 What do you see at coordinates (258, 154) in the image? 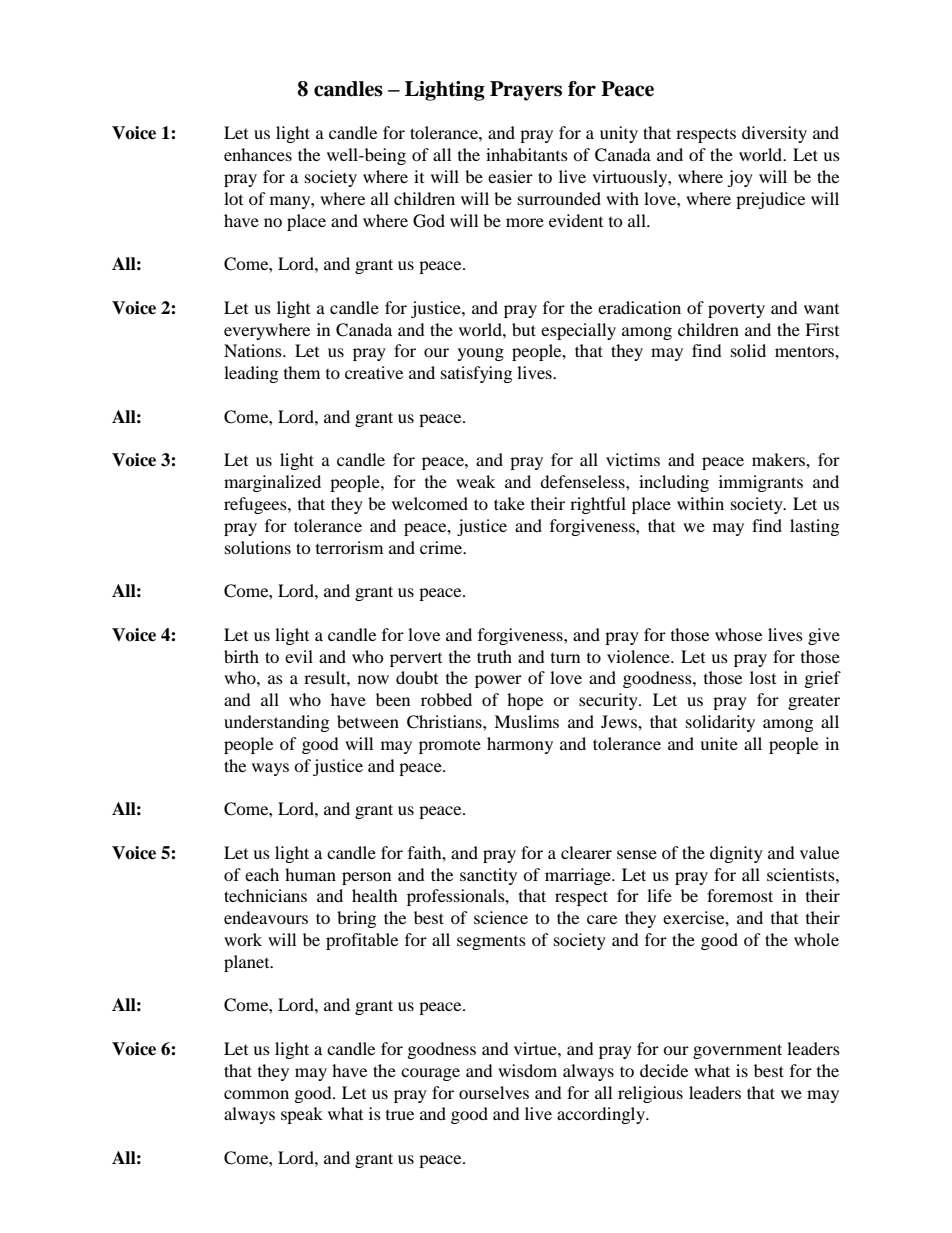
I see `enhances` at bounding box center [258, 154].
